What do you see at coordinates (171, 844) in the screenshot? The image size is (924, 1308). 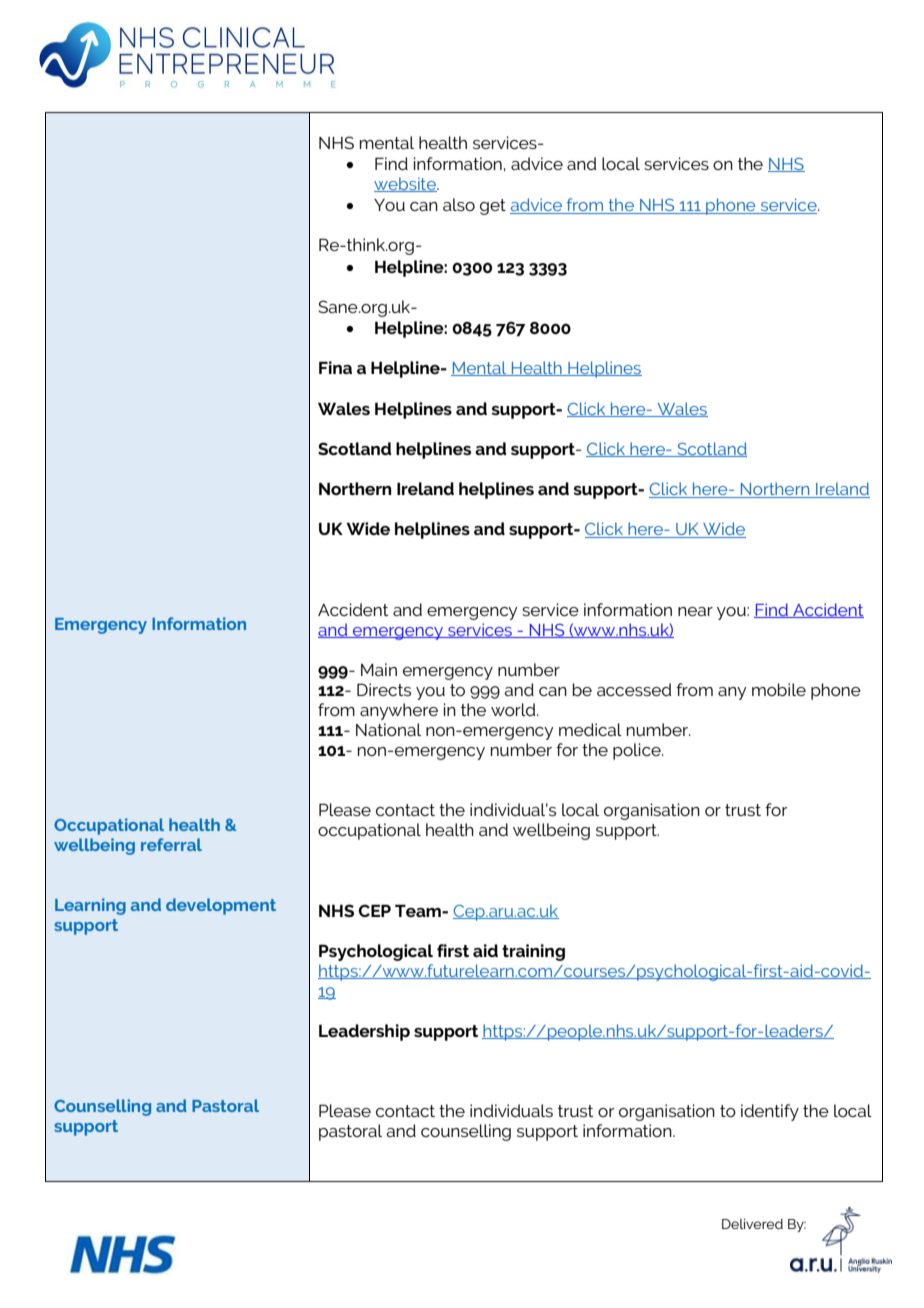 I see `referral` at bounding box center [171, 844].
